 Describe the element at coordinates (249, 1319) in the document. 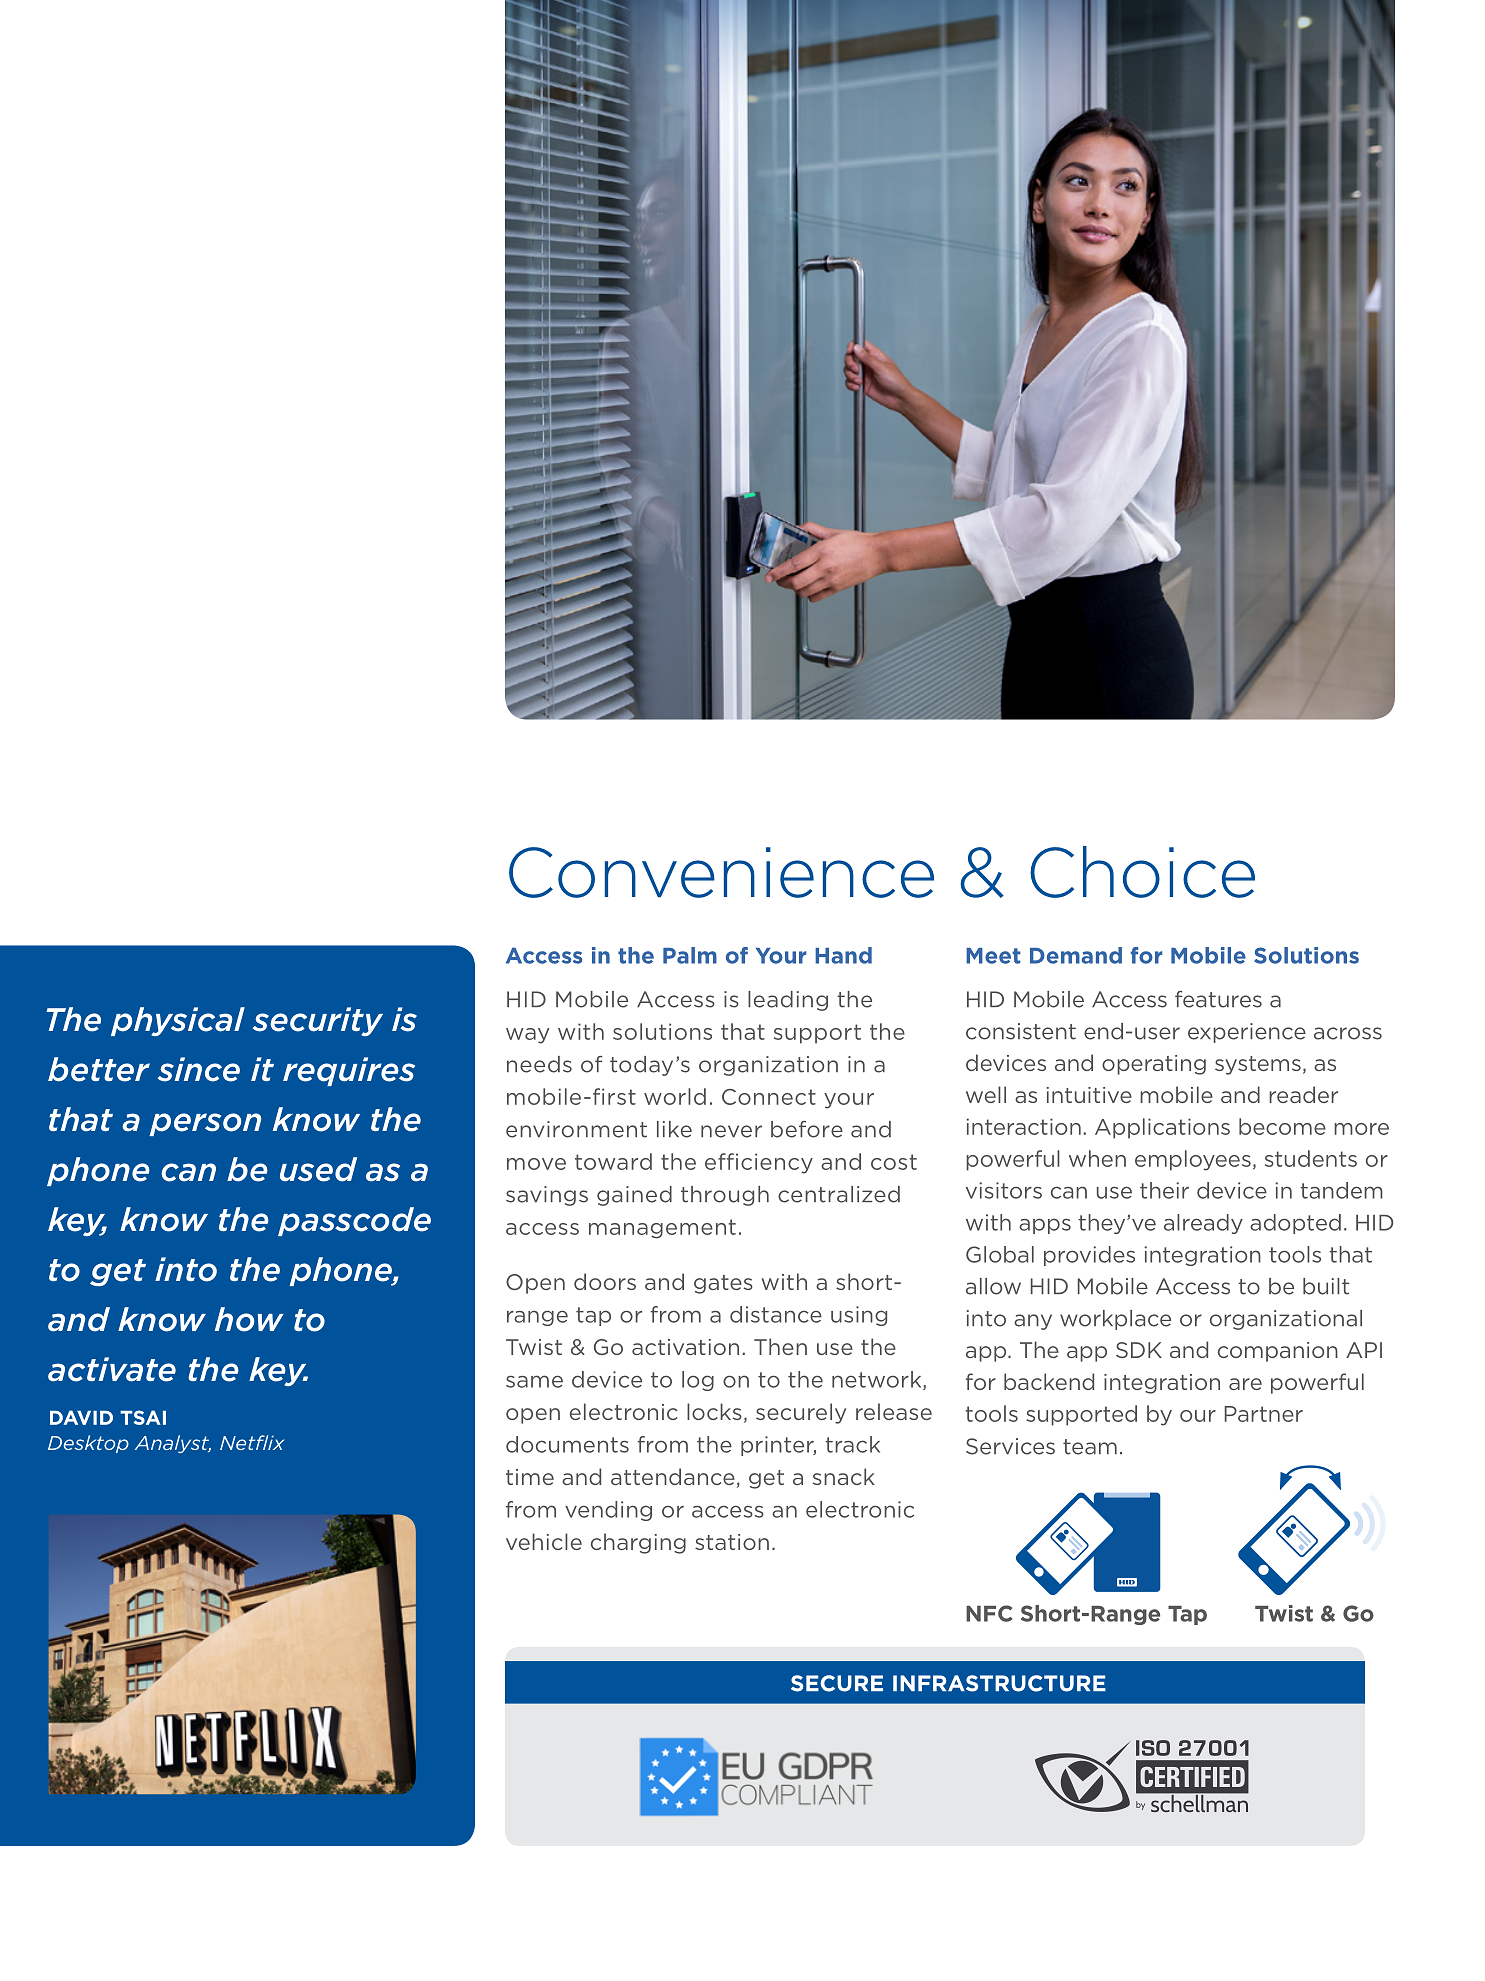

I see `how` at that location.
